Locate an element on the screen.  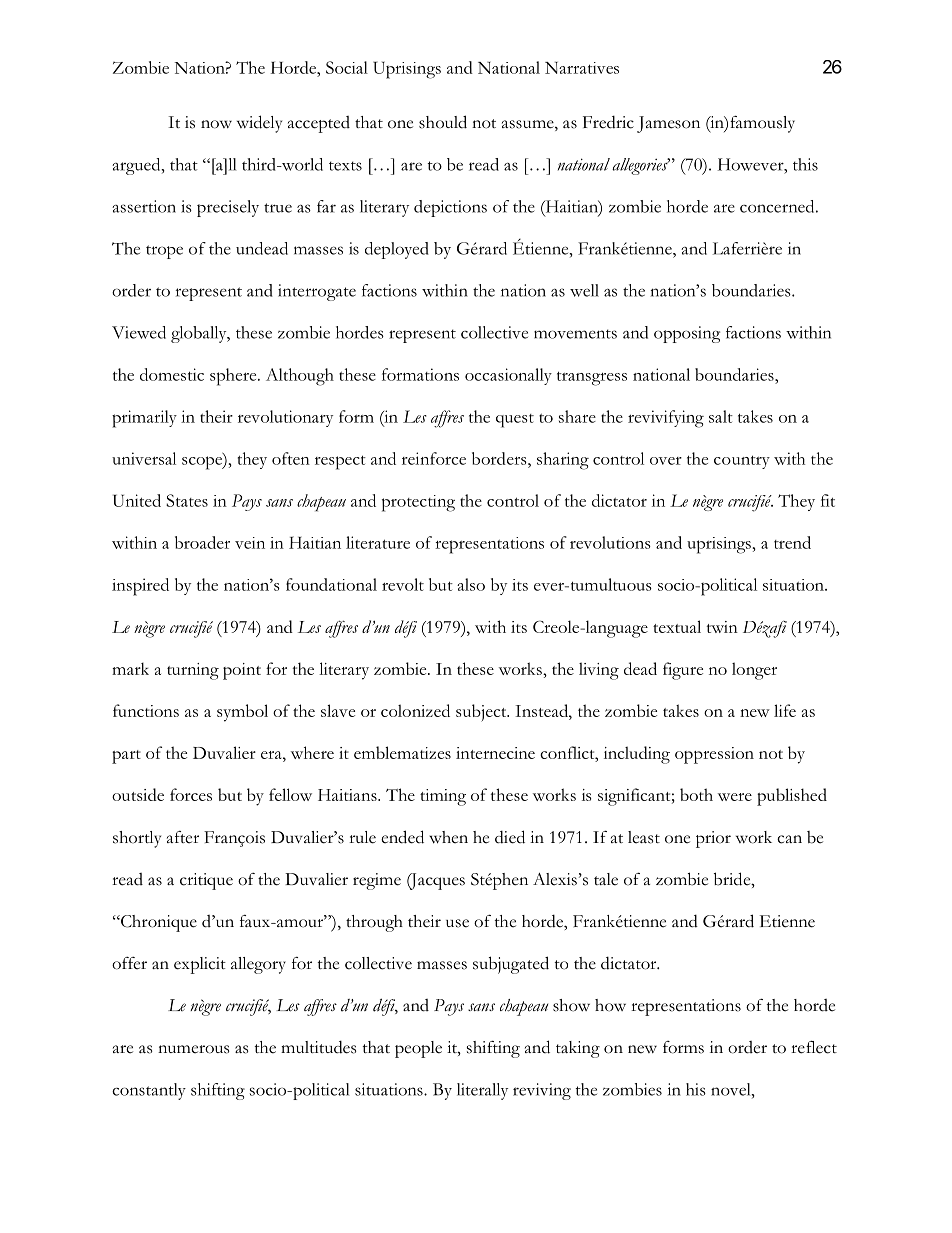
numerous is located at coordinates (193, 1049).
